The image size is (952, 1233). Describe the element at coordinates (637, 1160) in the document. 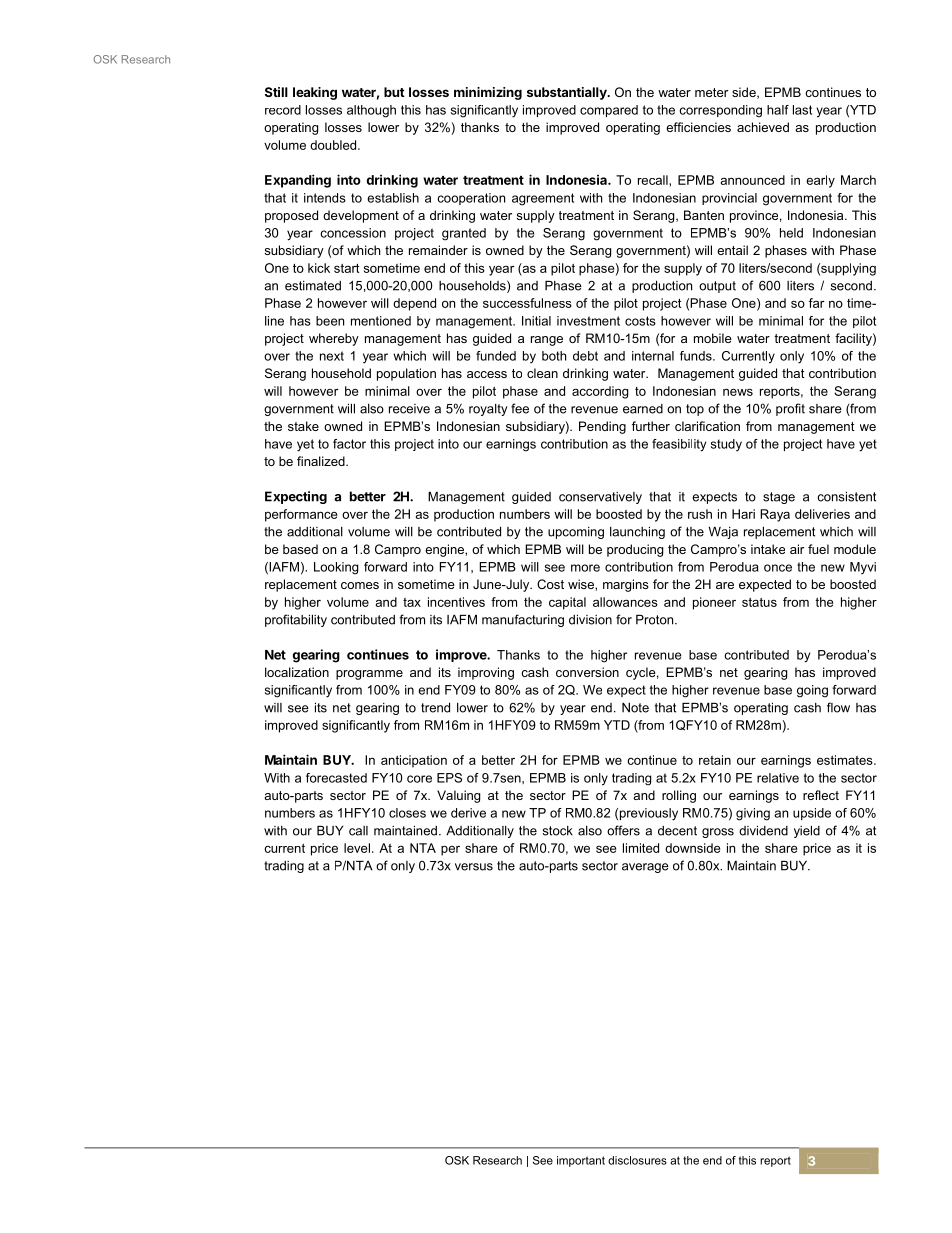

I see `disclosures` at that location.
